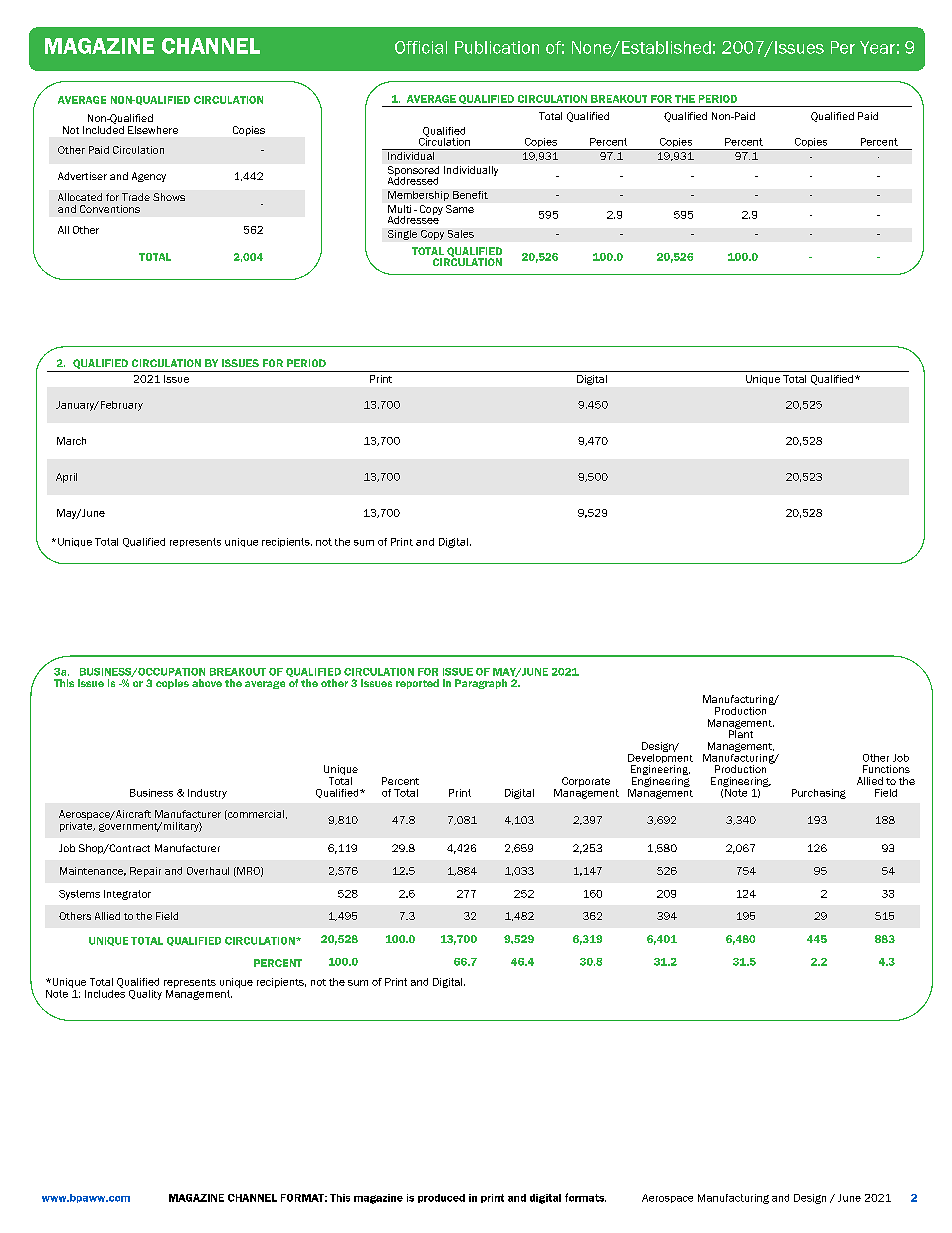 The height and width of the page is (1233, 952). What do you see at coordinates (877, 47) in the page?
I see `Year` at bounding box center [877, 47].
